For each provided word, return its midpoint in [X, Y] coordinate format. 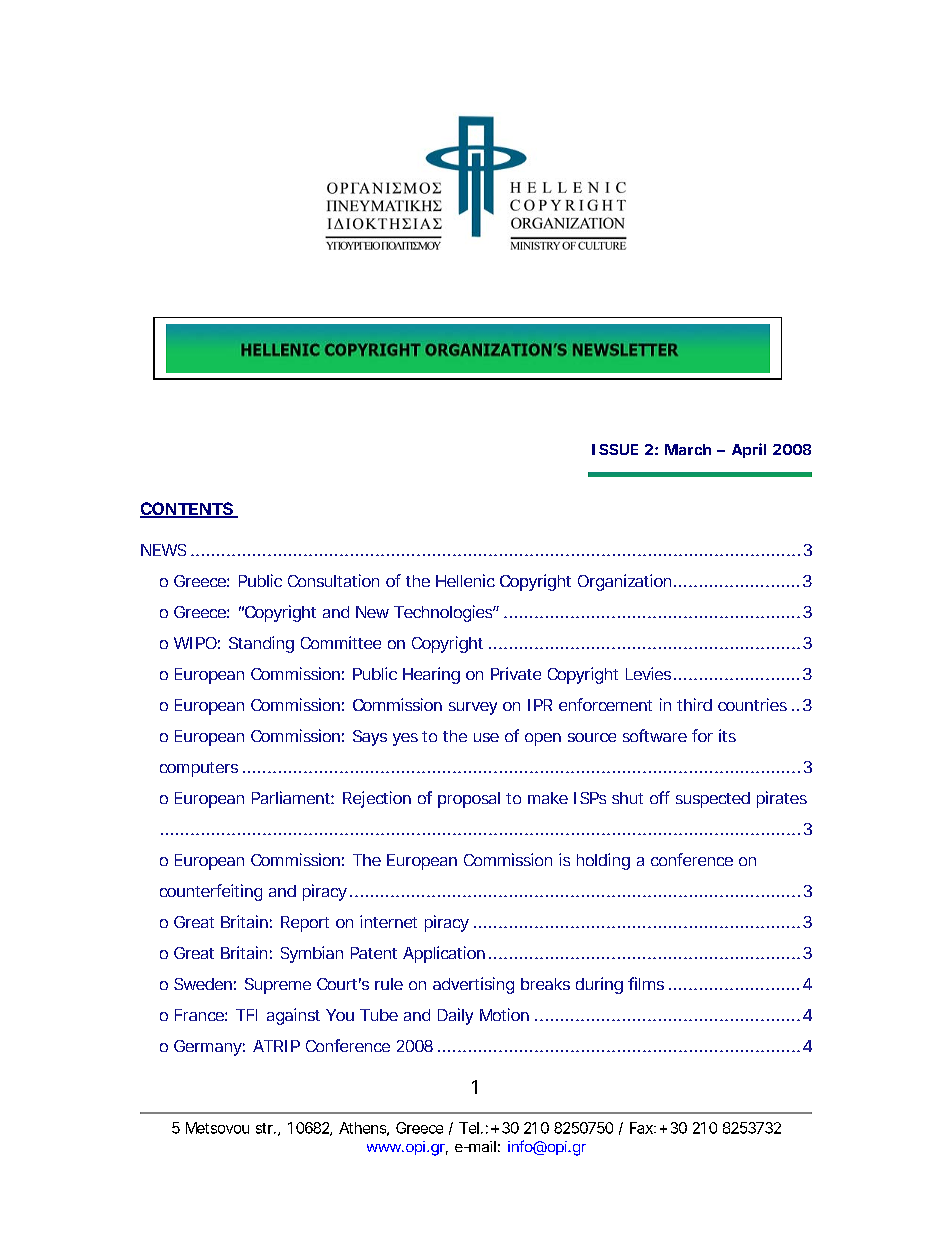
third [694, 704]
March [688, 449]
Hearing [431, 675]
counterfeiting [211, 892]
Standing [261, 644]
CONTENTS [188, 510]
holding [603, 861]
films [646, 983]
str [266, 1128]
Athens [364, 1129]
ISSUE [615, 449]
